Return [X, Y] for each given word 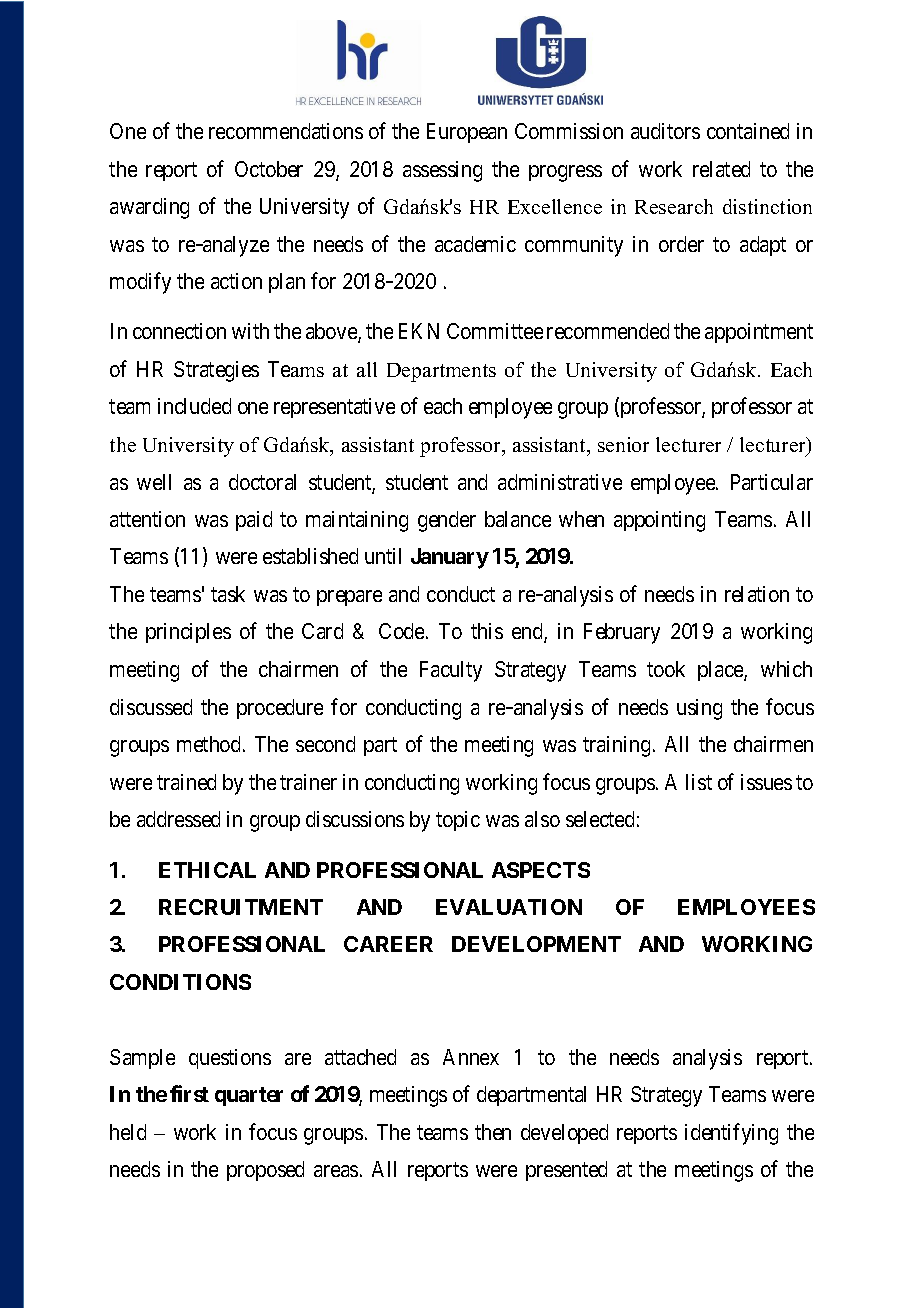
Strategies [216, 371]
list [699, 782]
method [210, 744]
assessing [442, 171]
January [450, 558]
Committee [495, 331]
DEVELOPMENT [536, 944]
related [721, 169]
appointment [759, 333]
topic [458, 821]
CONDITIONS [180, 982]
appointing [659, 521]
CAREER [388, 944]
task [228, 594]
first [189, 1093]
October [269, 169]
